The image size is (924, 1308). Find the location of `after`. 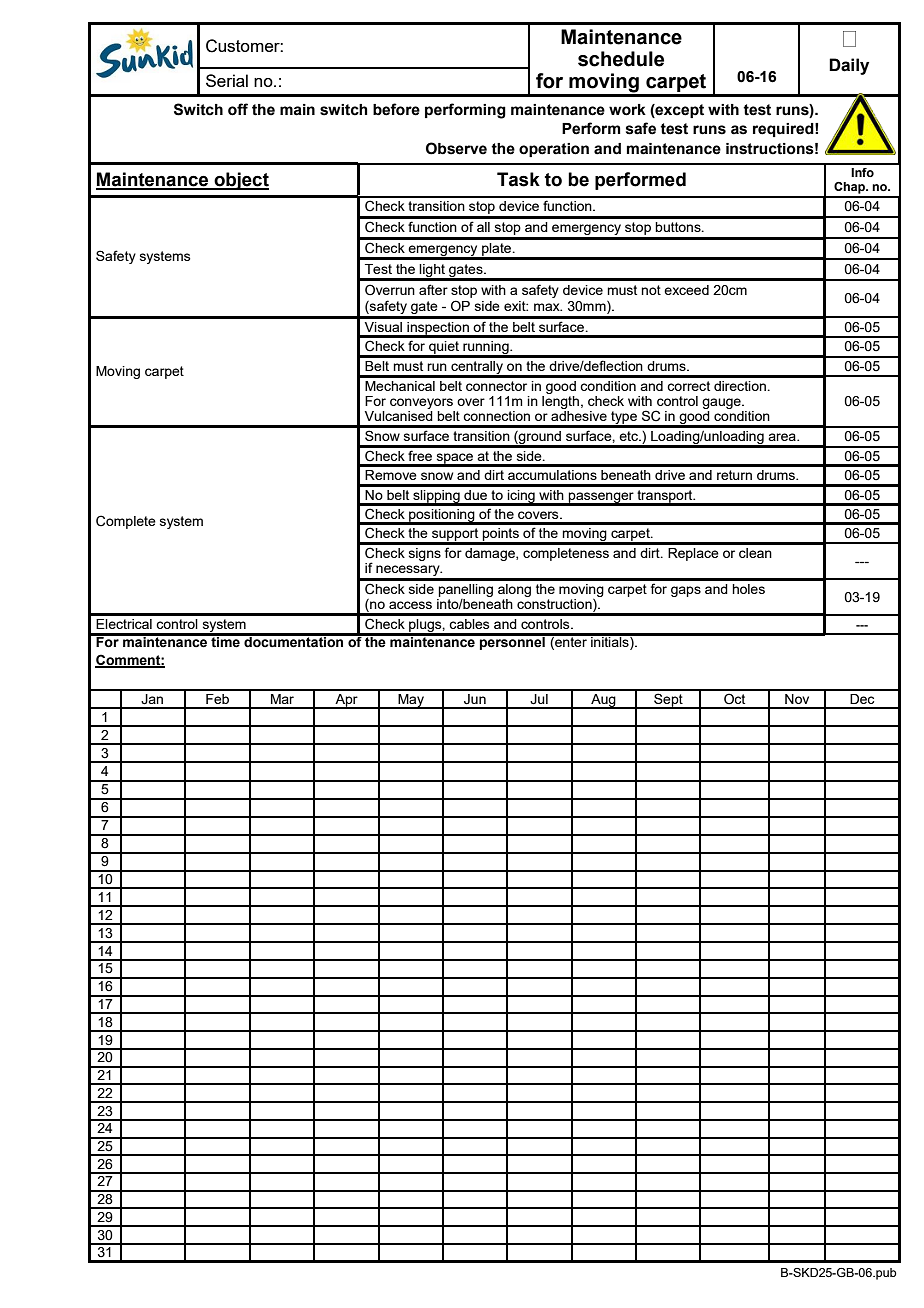

after is located at coordinates (433, 289).
